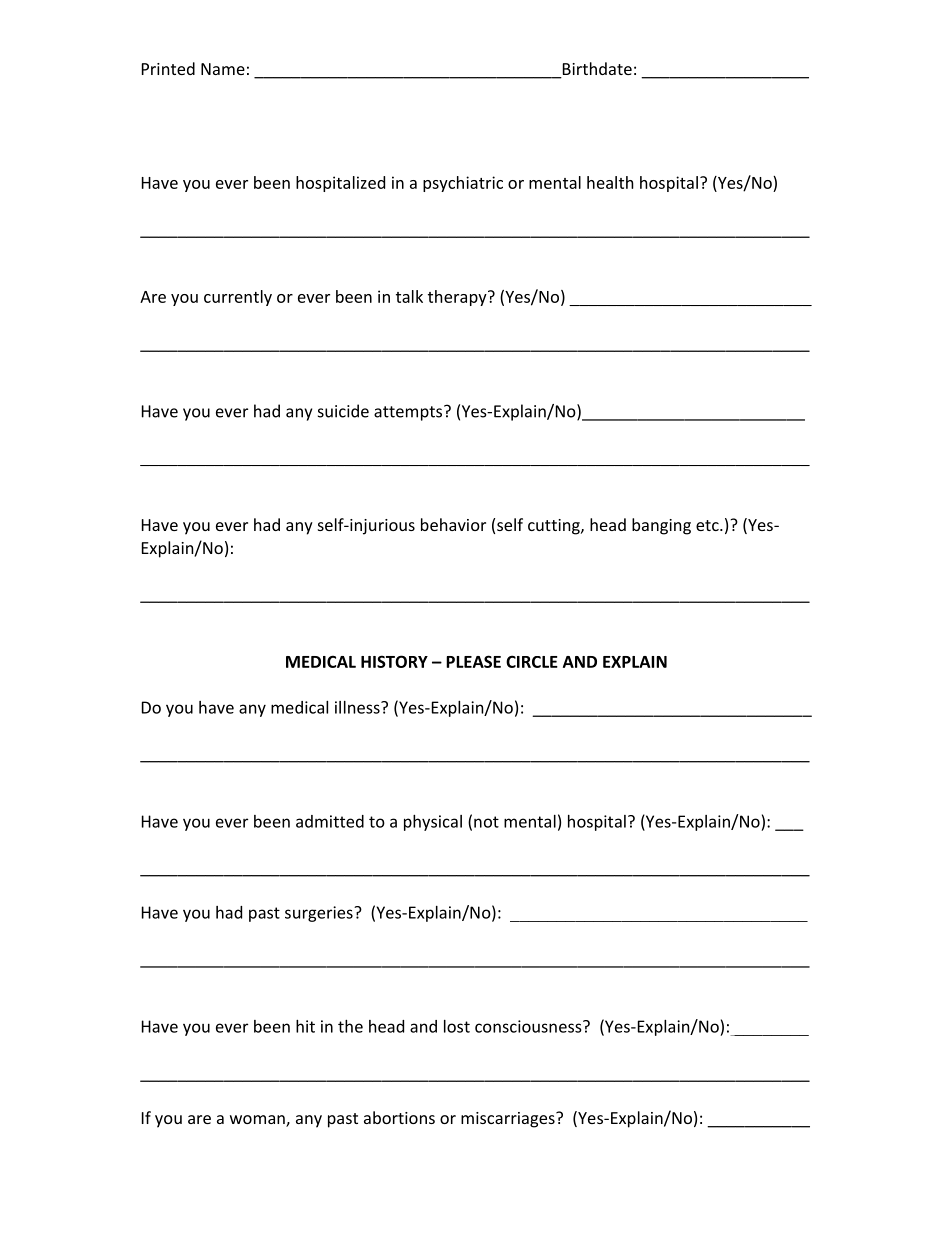 Image resolution: width=952 pixels, height=1233 pixels. Describe the element at coordinates (463, 184) in the screenshot. I see `psychiatric` at that location.
